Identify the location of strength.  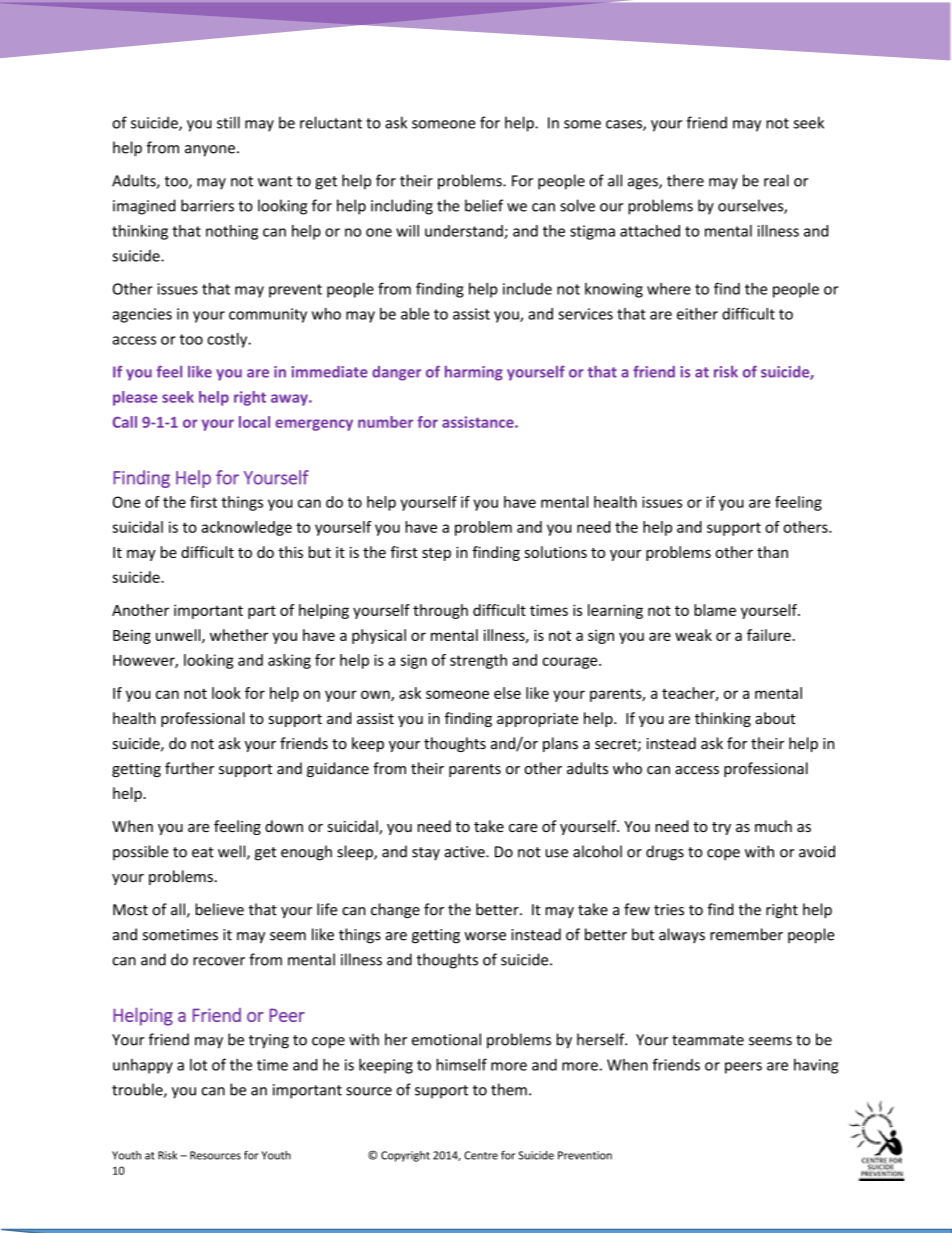
(478, 661).
